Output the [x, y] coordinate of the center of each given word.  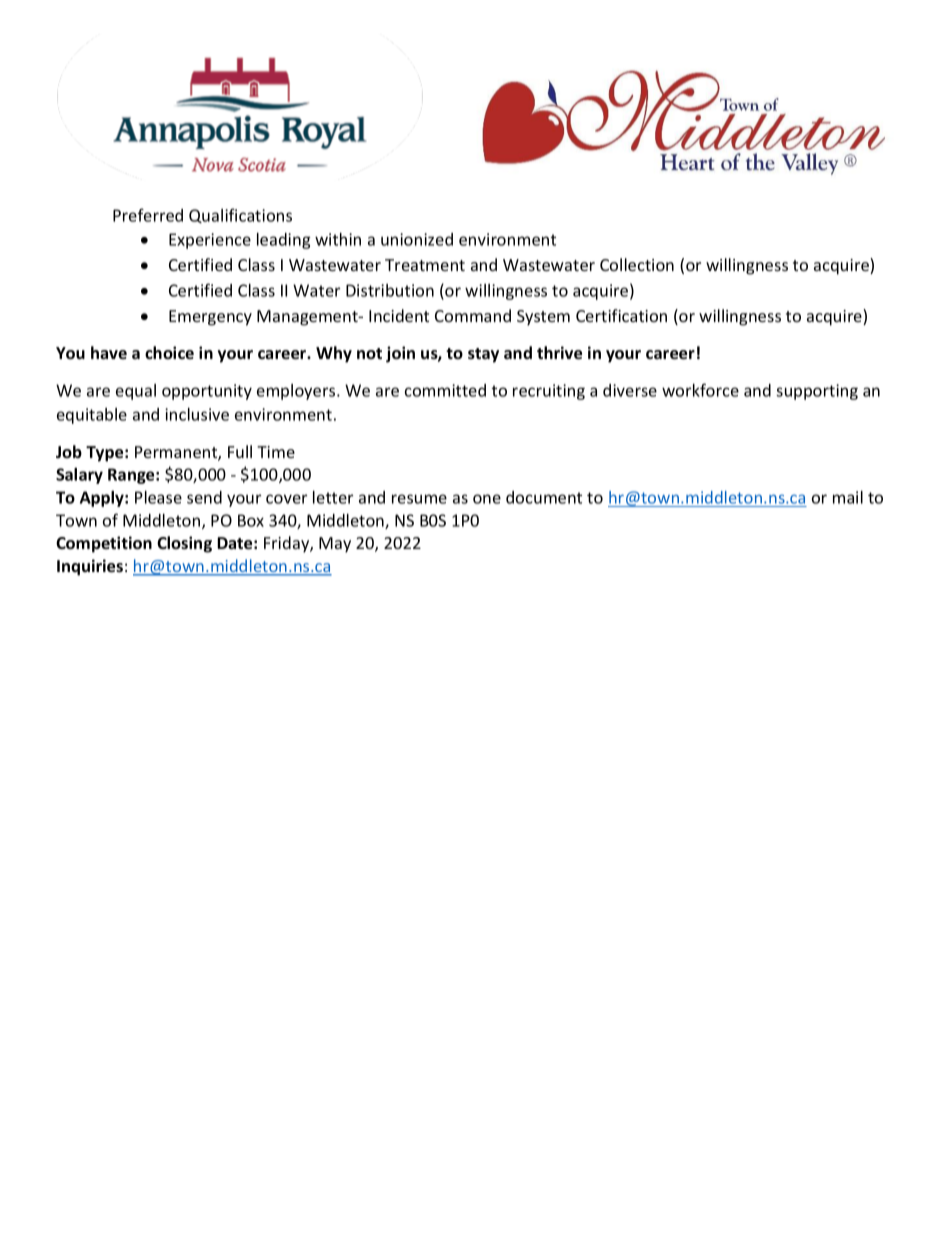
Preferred [148, 215]
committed [445, 390]
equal [136, 392]
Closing [184, 544]
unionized [417, 239]
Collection [637, 264]
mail [848, 497]
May [335, 545]
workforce [700, 390]
